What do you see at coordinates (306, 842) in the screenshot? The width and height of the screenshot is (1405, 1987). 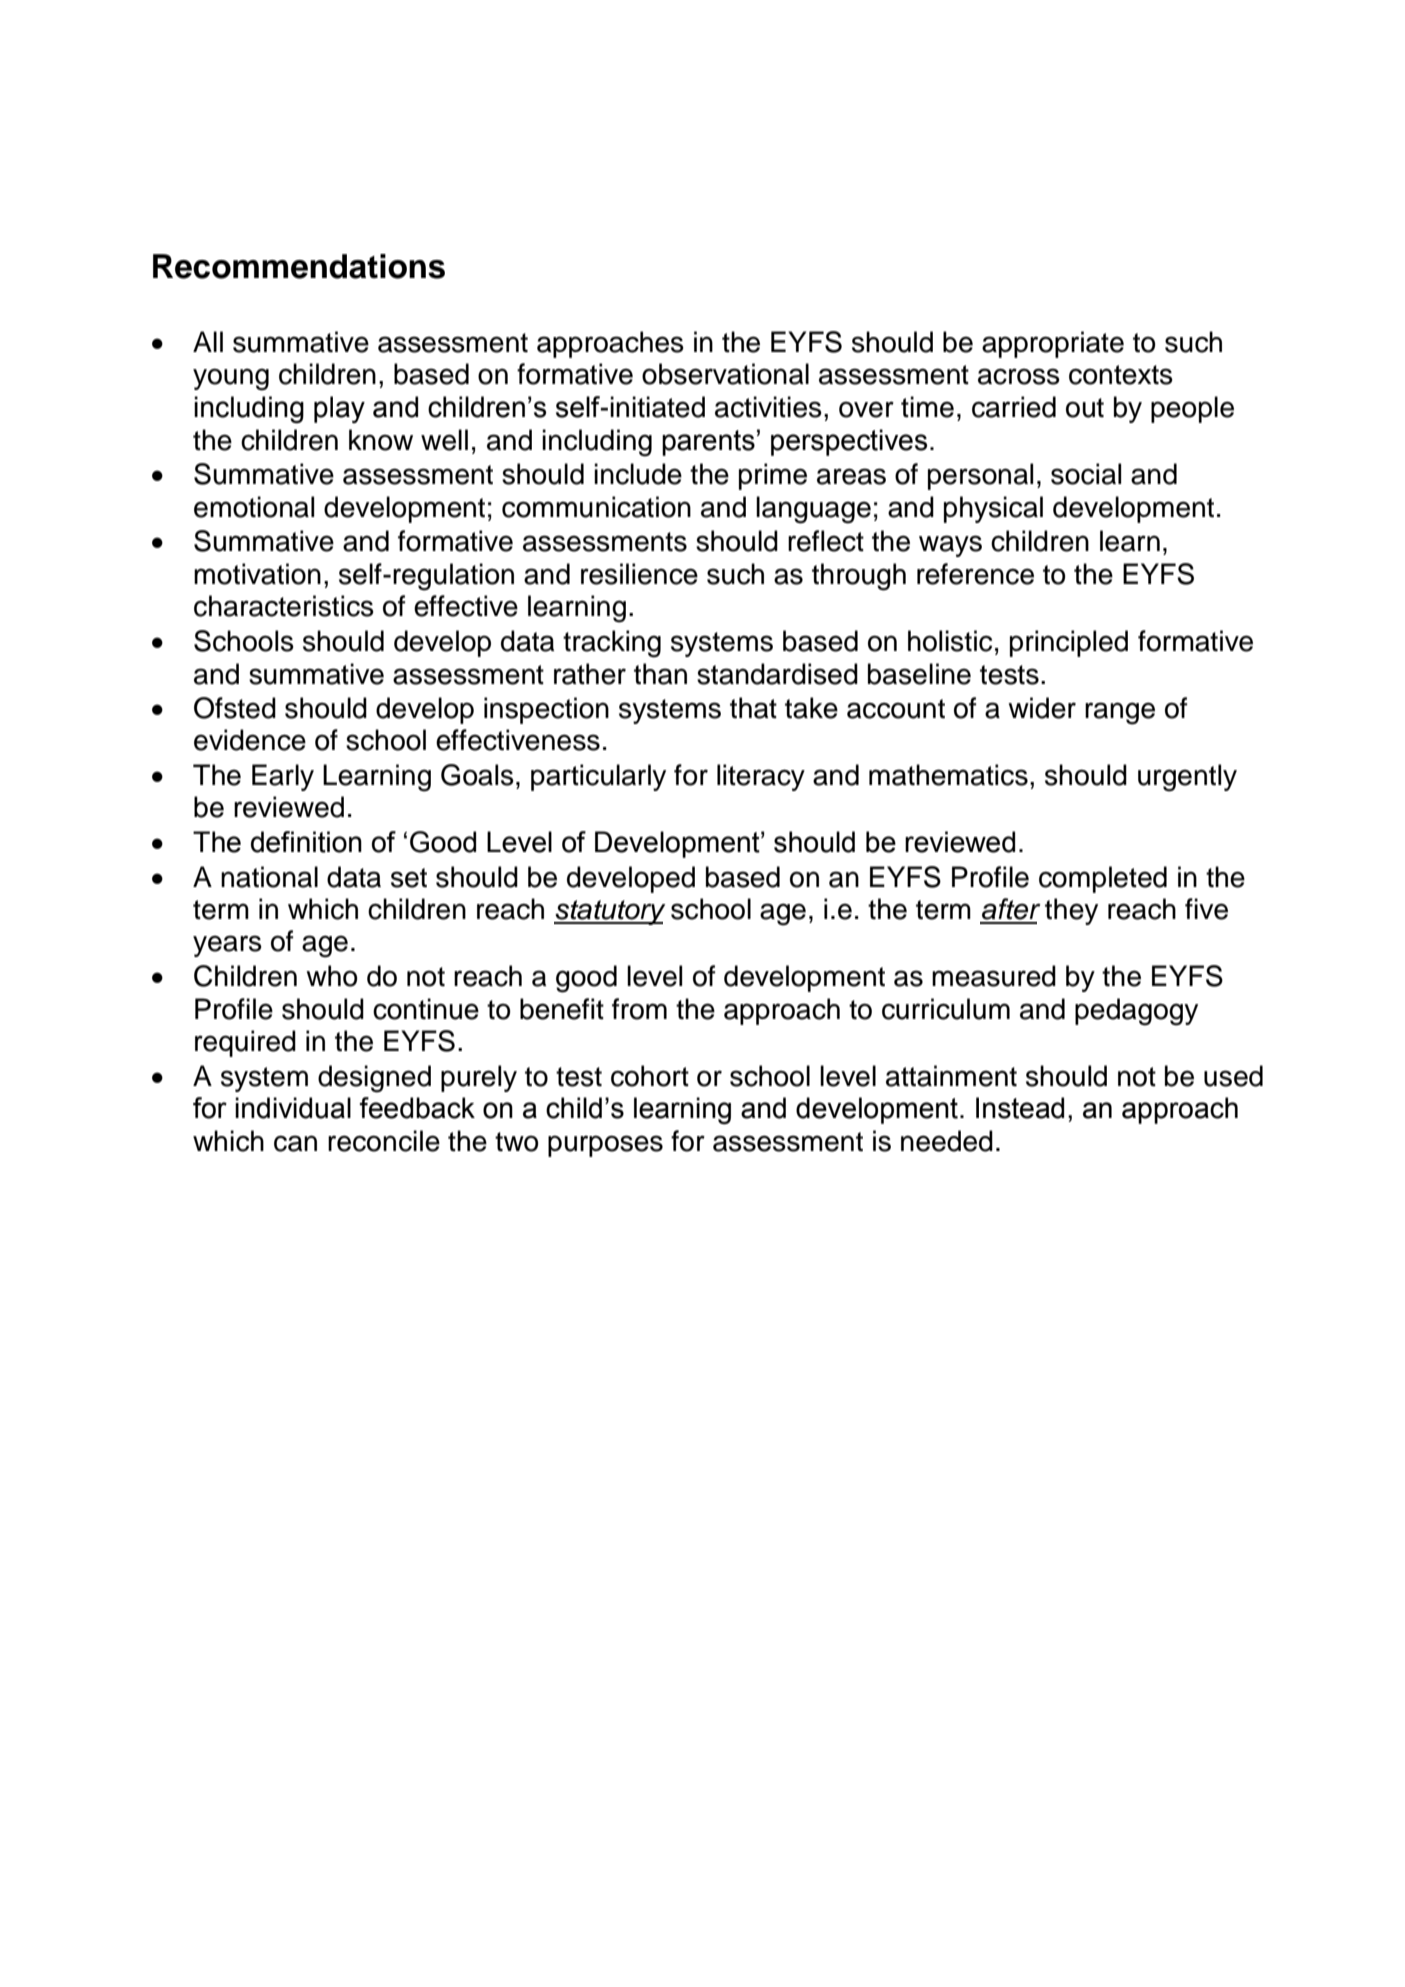 I see `definition` at bounding box center [306, 842].
